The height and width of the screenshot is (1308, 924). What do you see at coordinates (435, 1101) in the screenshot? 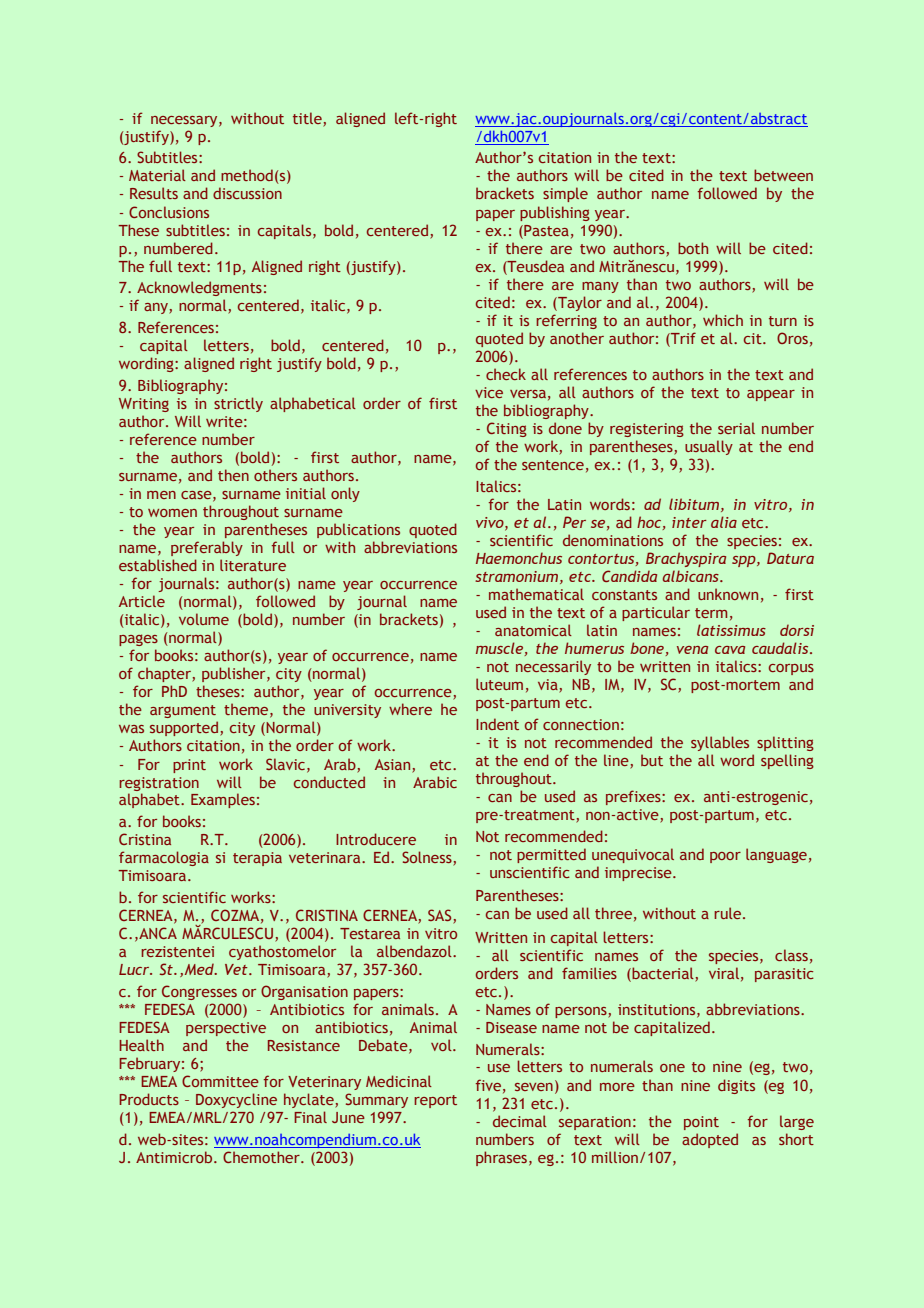
I see `report` at bounding box center [435, 1101].
